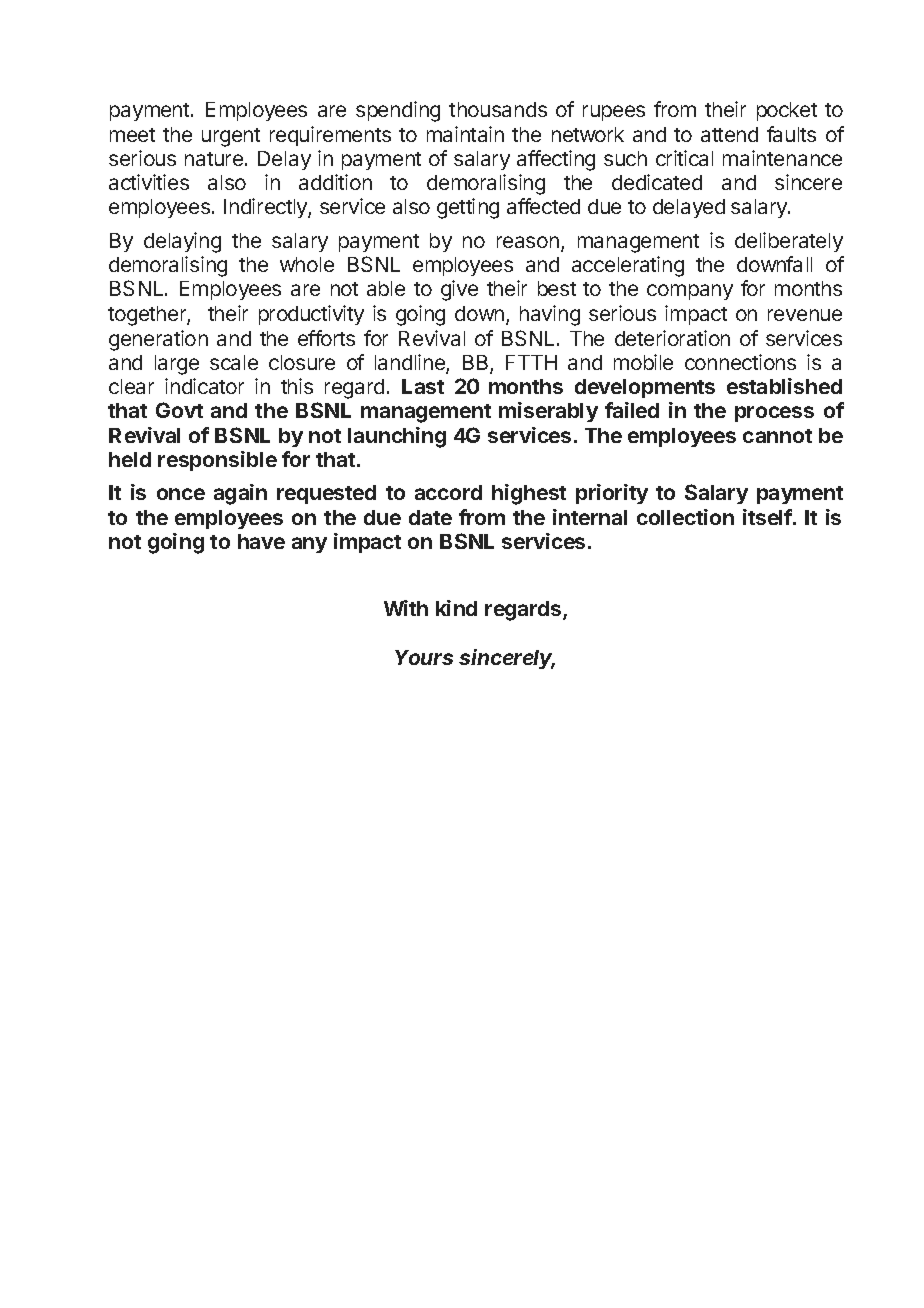  What do you see at coordinates (424, 657) in the page?
I see `Yours` at bounding box center [424, 657].
